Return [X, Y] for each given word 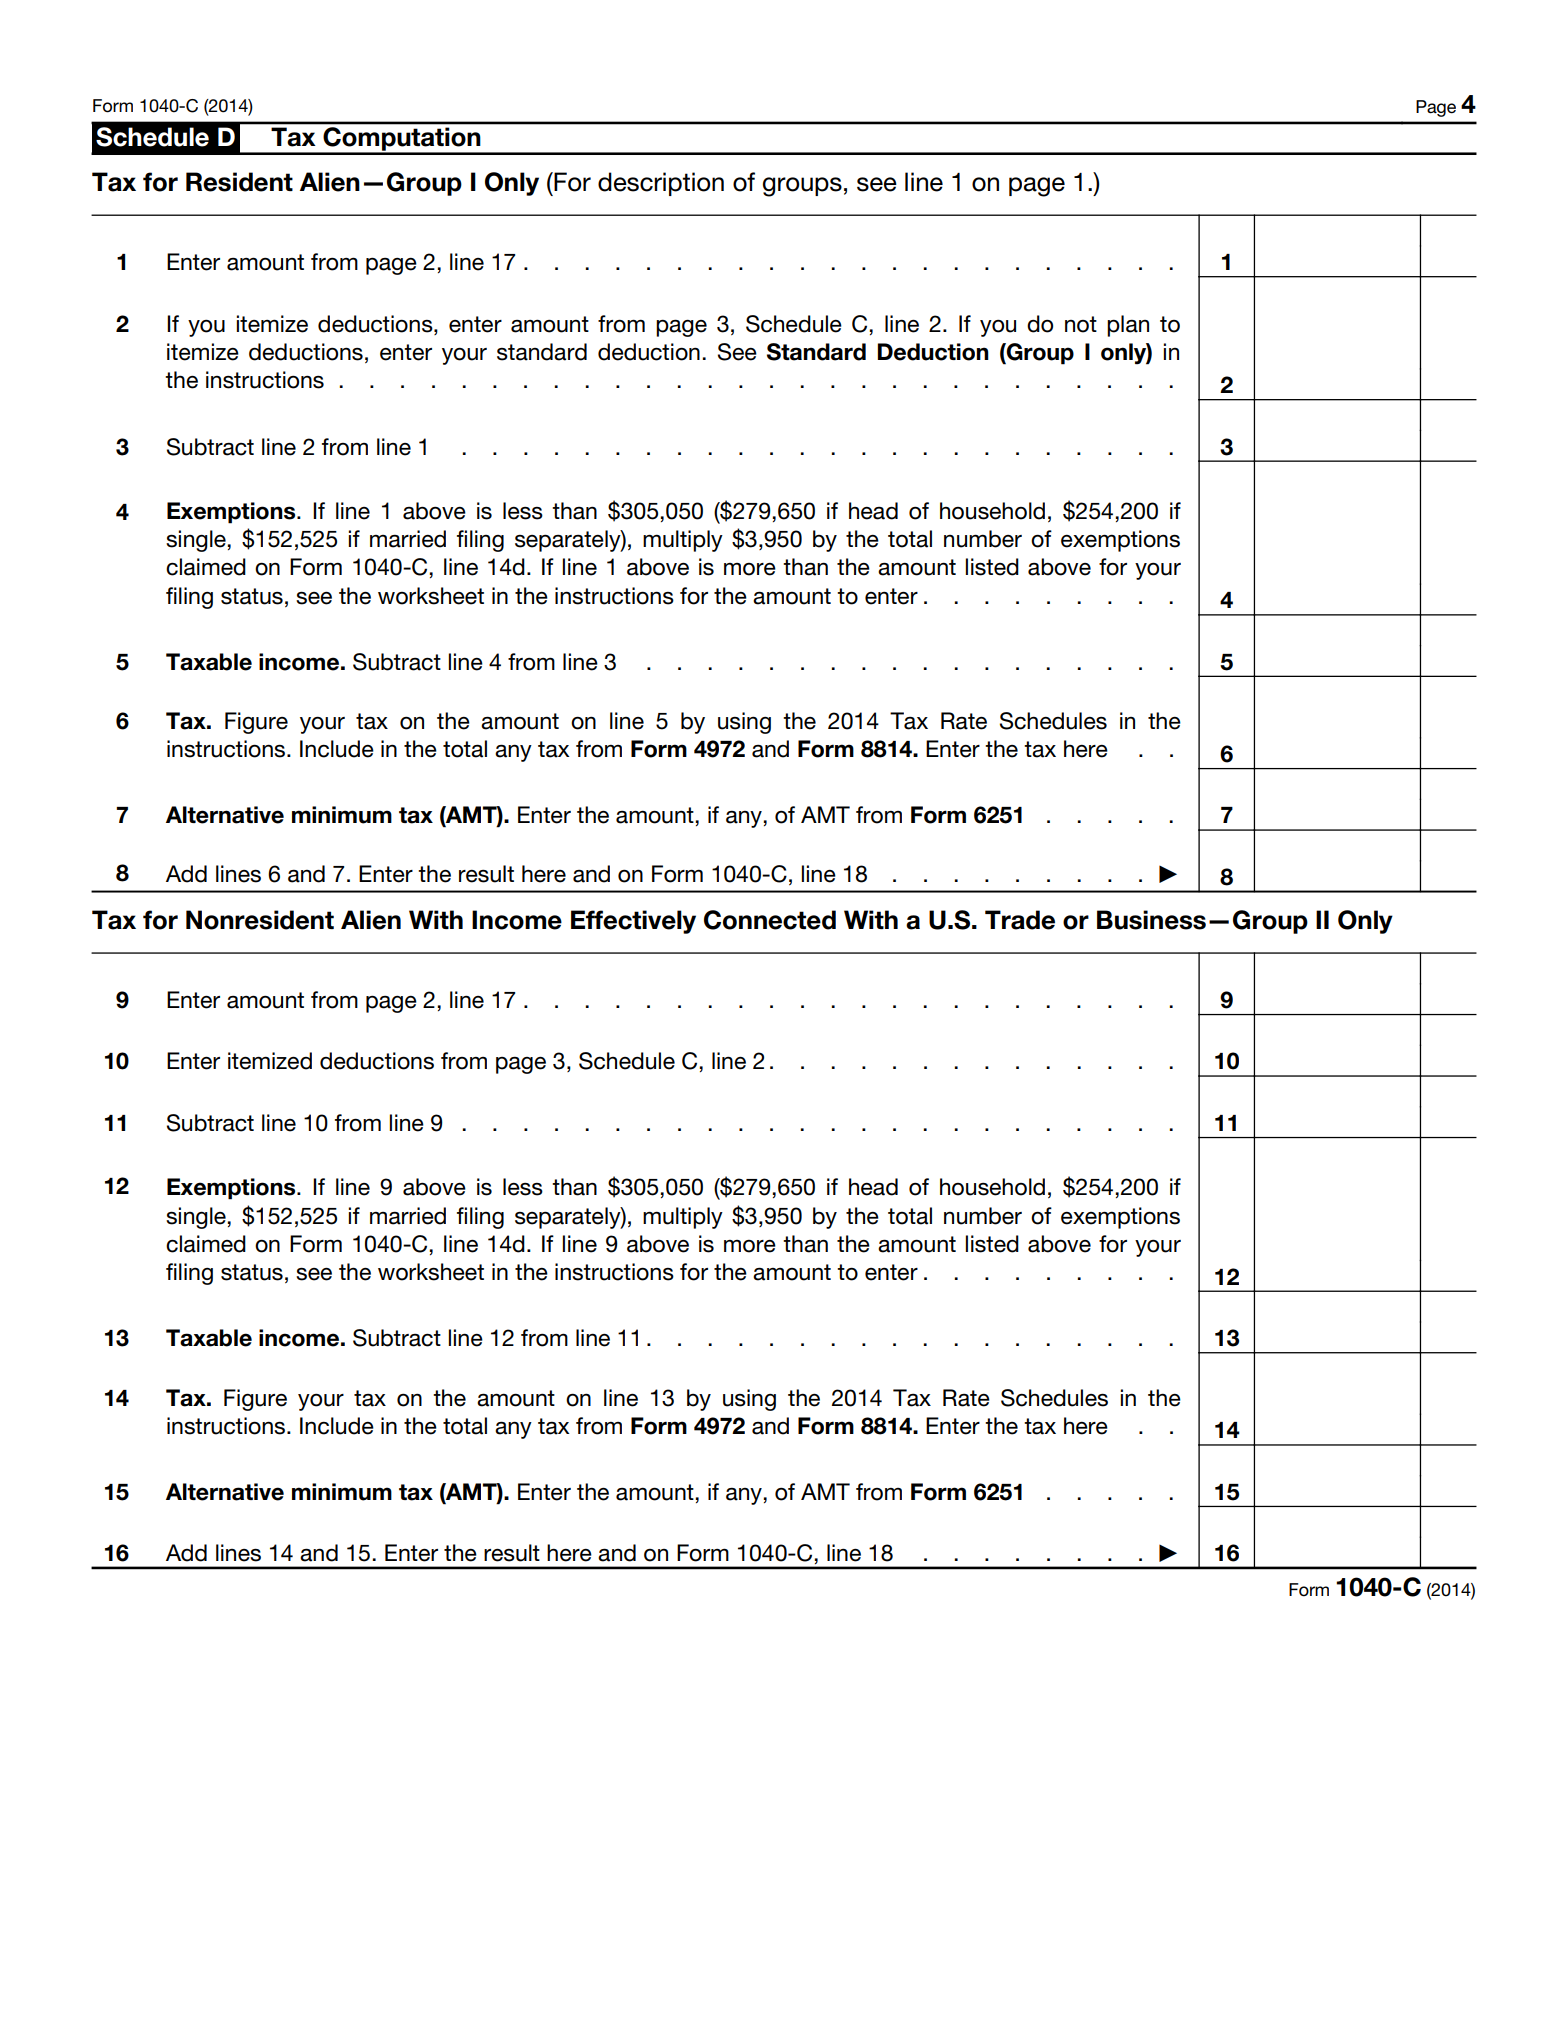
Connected [770, 920]
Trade [1020, 920]
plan [1128, 326]
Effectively [633, 922]
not [1081, 324]
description [661, 184]
